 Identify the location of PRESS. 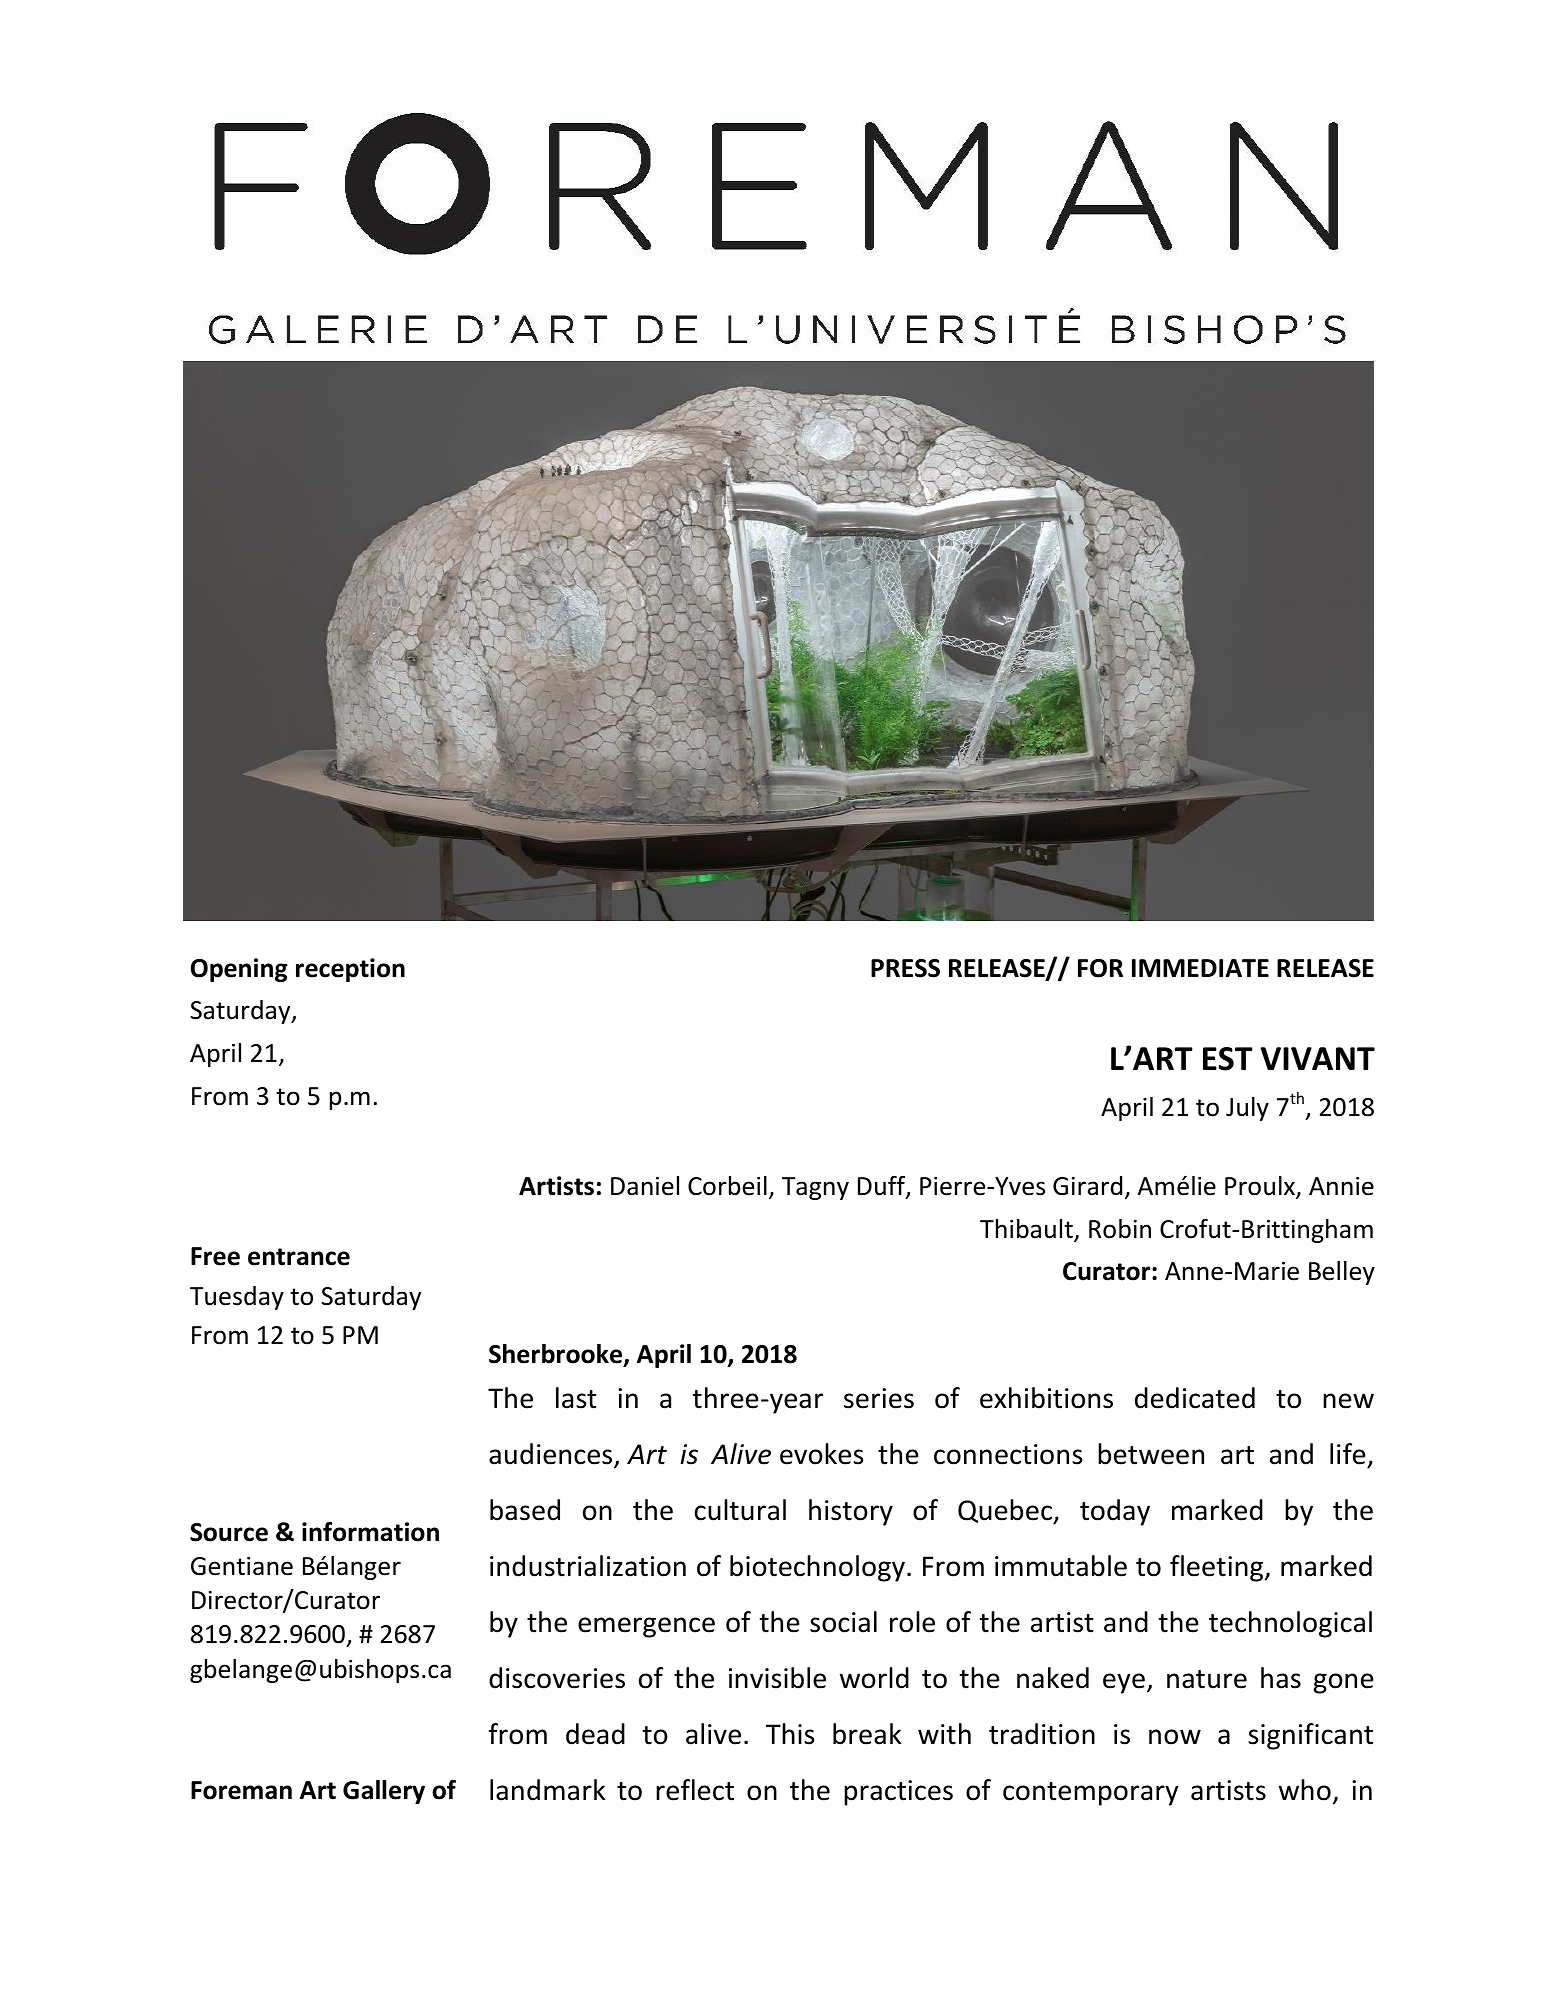
(905, 968).
